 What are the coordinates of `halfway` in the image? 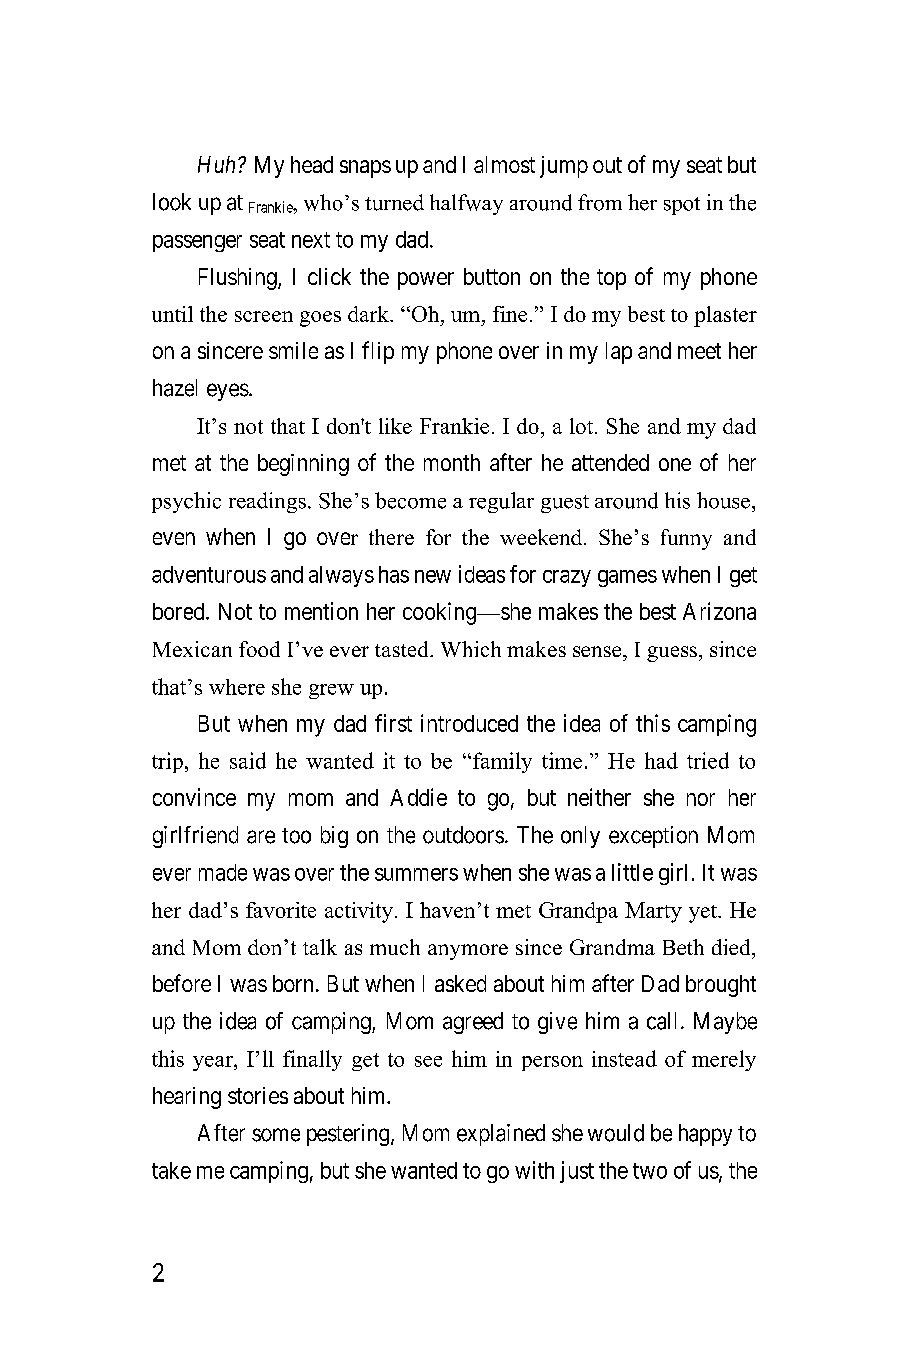 It's located at (466, 204).
